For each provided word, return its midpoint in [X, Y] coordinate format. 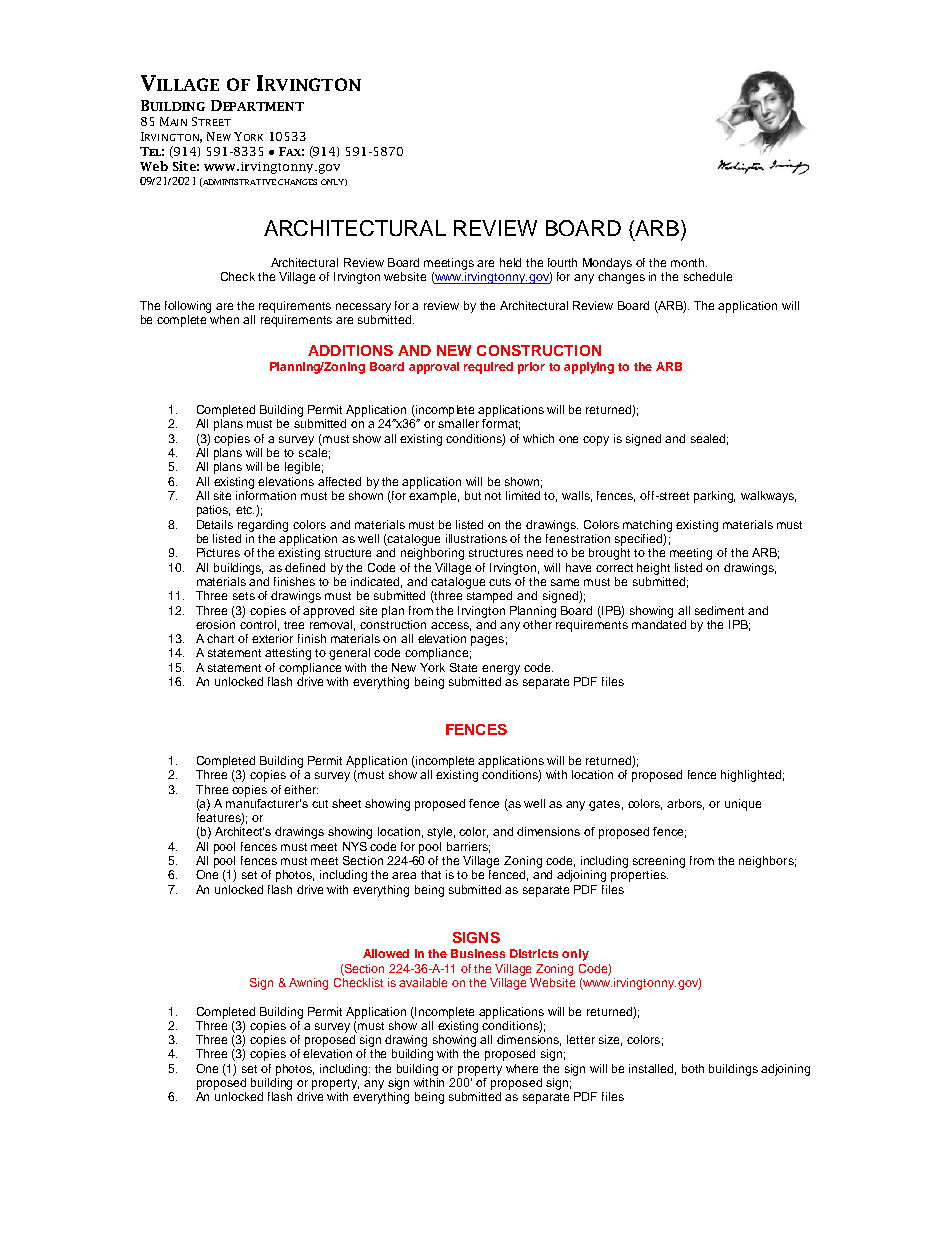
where [522, 1068]
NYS [355, 846]
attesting [288, 654]
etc [245, 510]
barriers [468, 847]
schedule [708, 276]
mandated [659, 623]
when [224, 319]
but [473, 495]
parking [714, 497]
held [510, 262]
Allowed [386, 953]
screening [659, 862]
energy [501, 670]
